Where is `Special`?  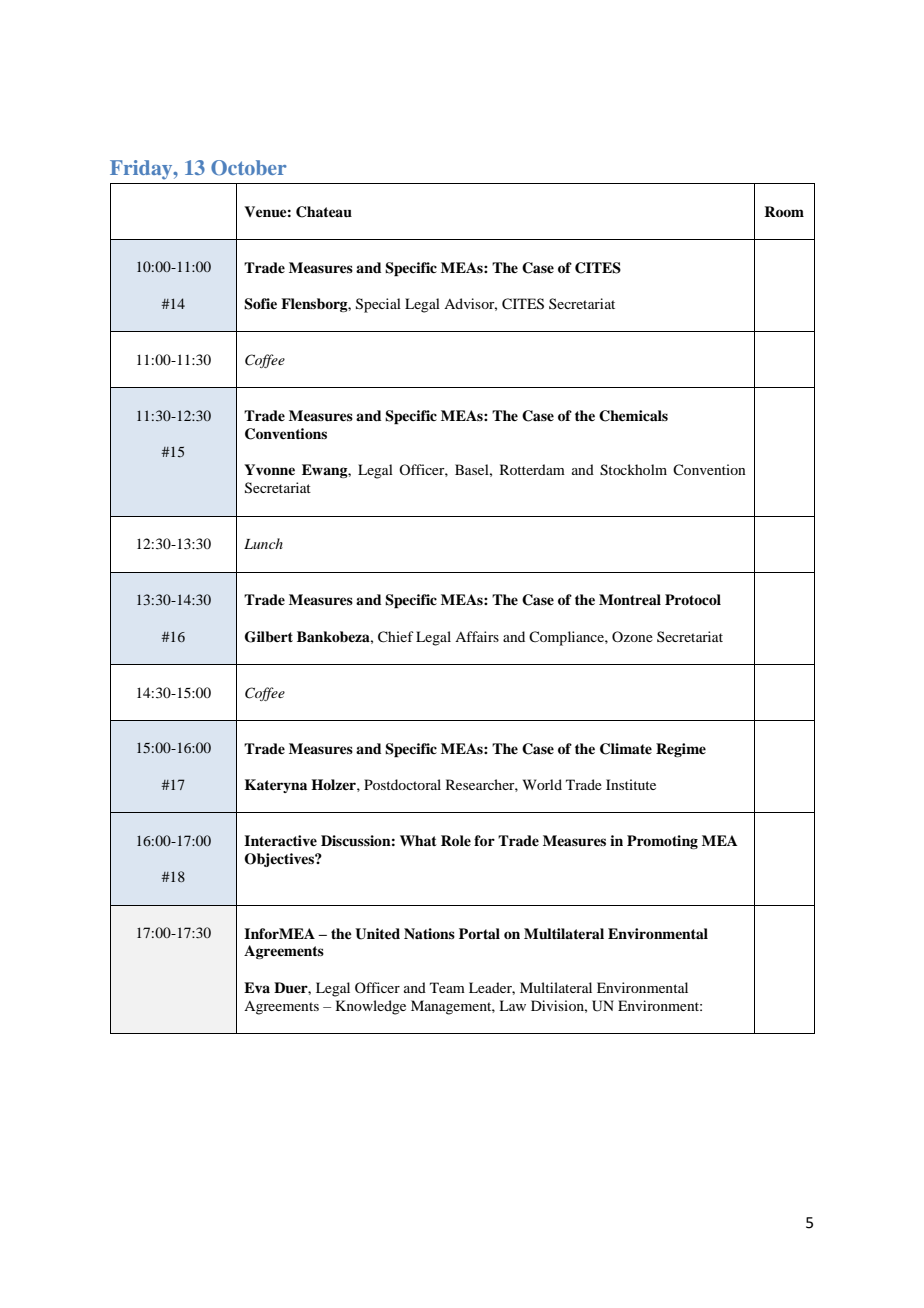 Special is located at coordinates (378, 305).
